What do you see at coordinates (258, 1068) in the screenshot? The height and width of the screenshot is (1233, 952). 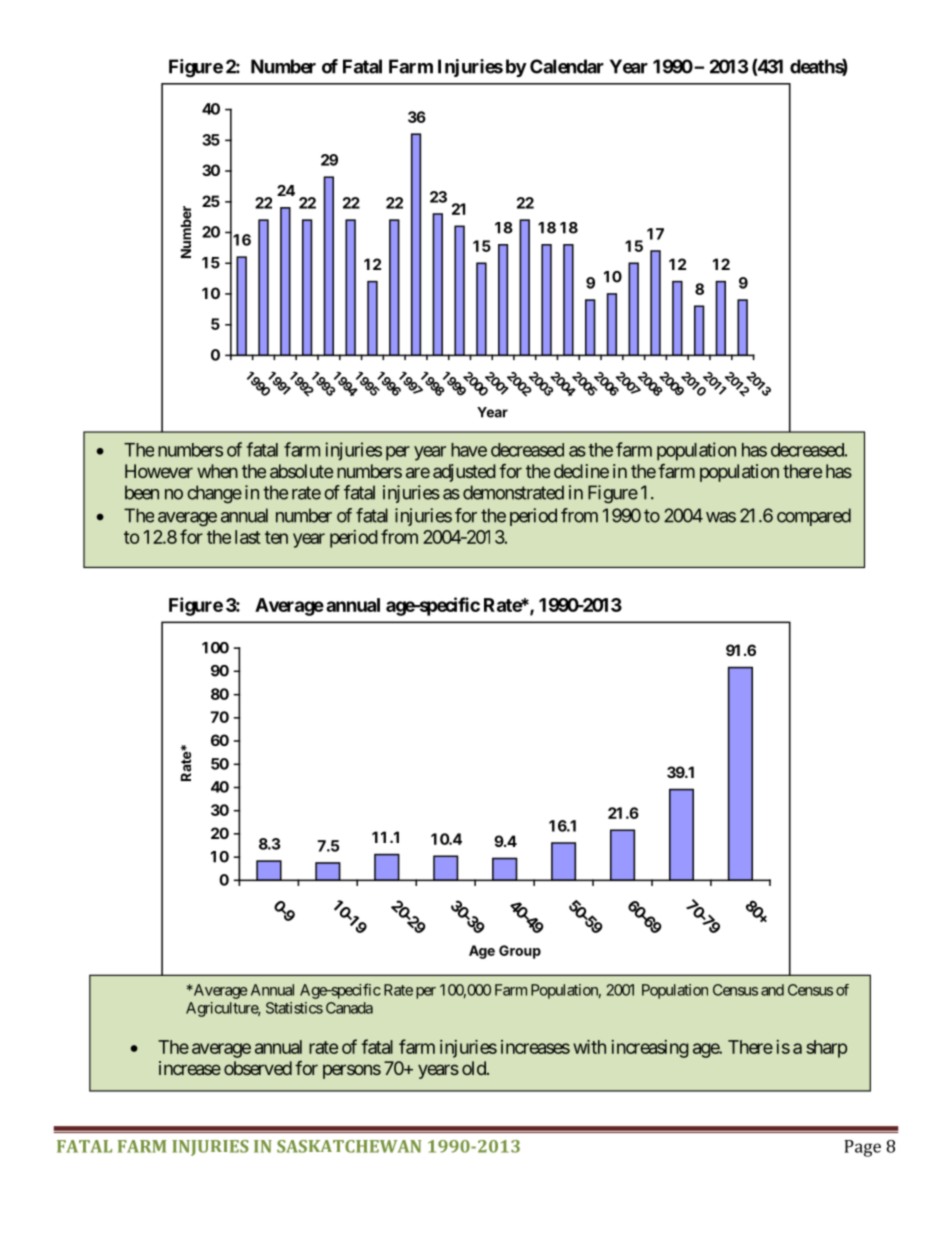 I see `observed` at bounding box center [258, 1068].
